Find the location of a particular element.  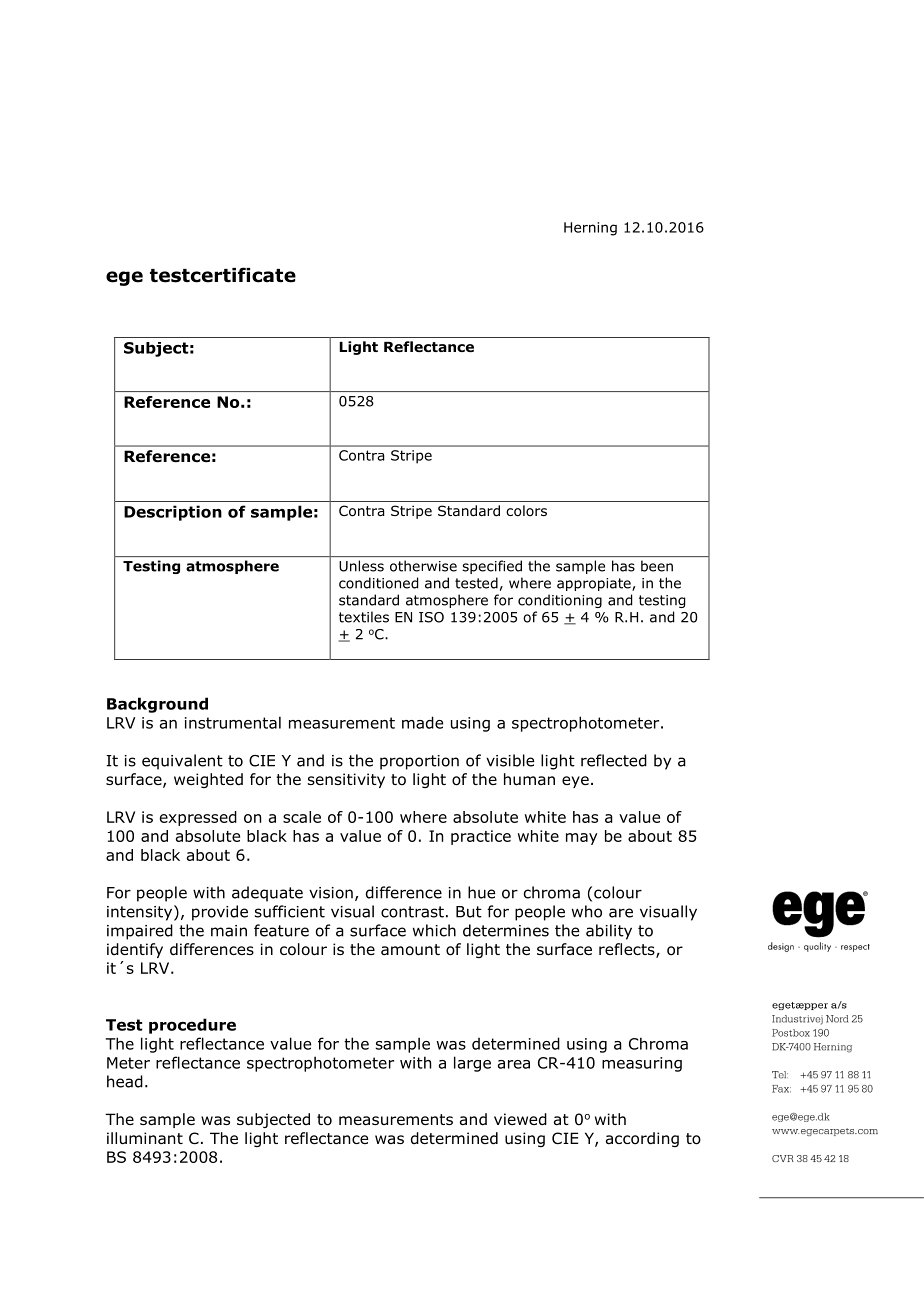

large is located at coordinates (472, 1064).
